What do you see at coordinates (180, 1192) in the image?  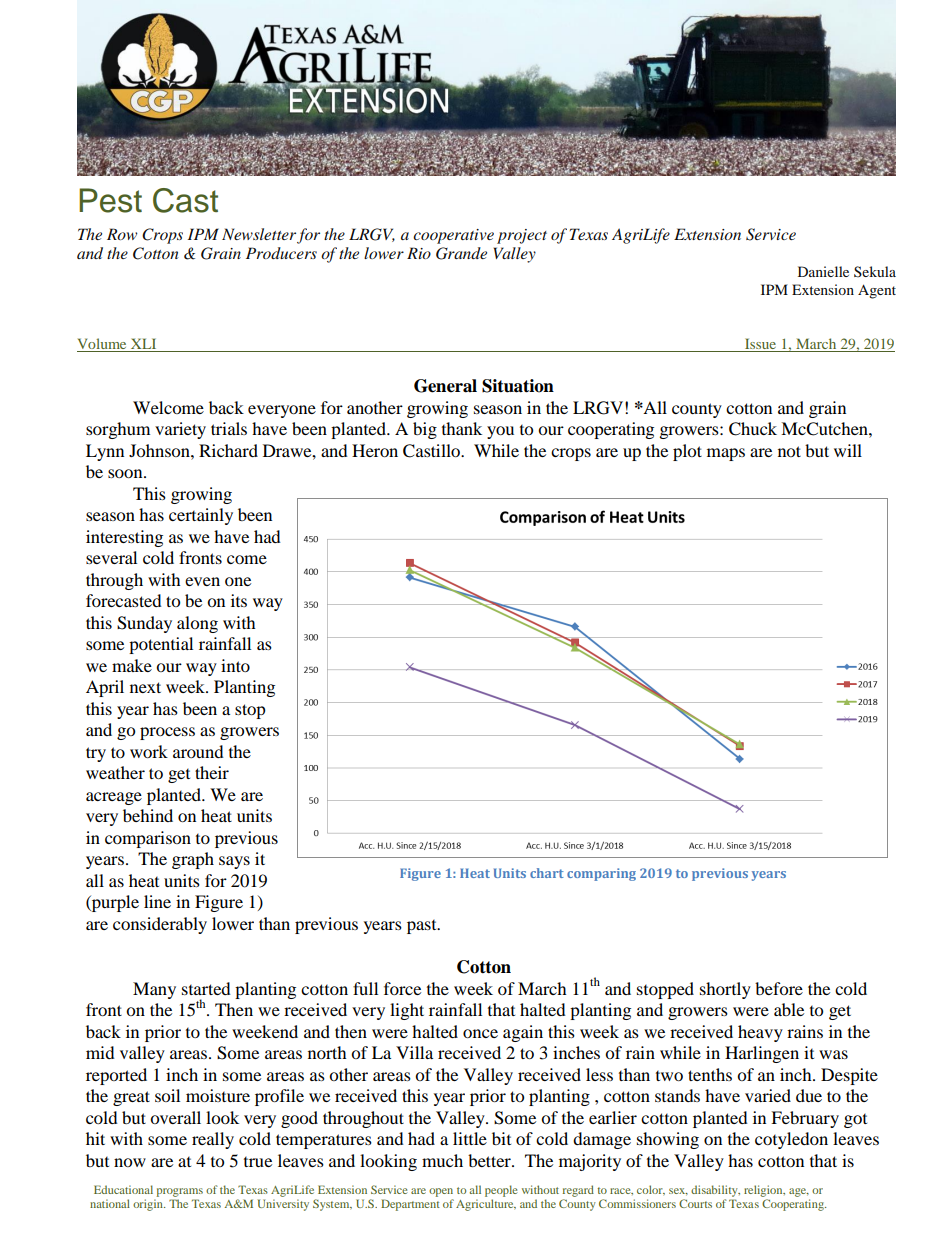 I see `programs` at bounding box center [180, 1192].
